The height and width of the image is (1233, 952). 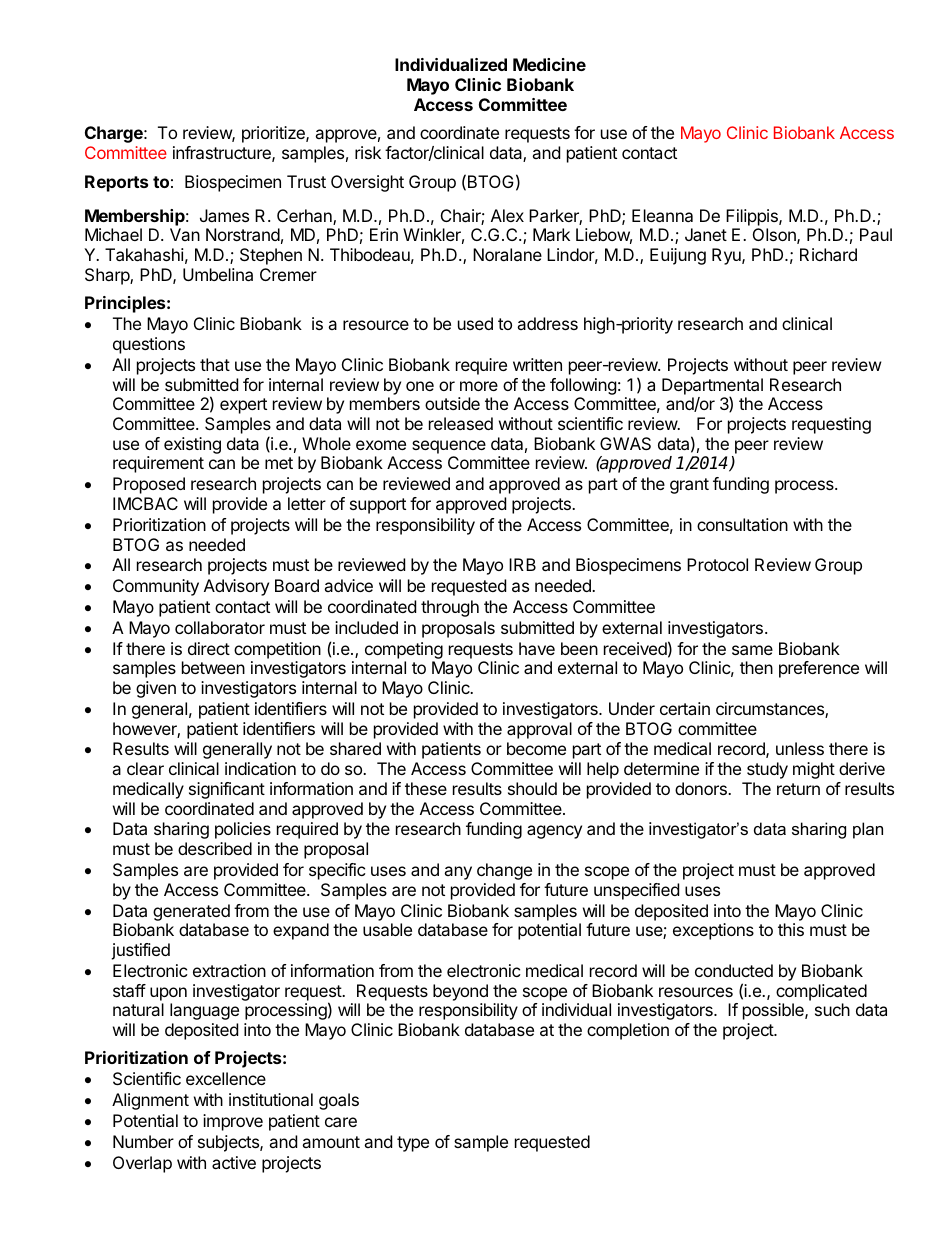 I want to click on grant, so click(x=689, y=486).
